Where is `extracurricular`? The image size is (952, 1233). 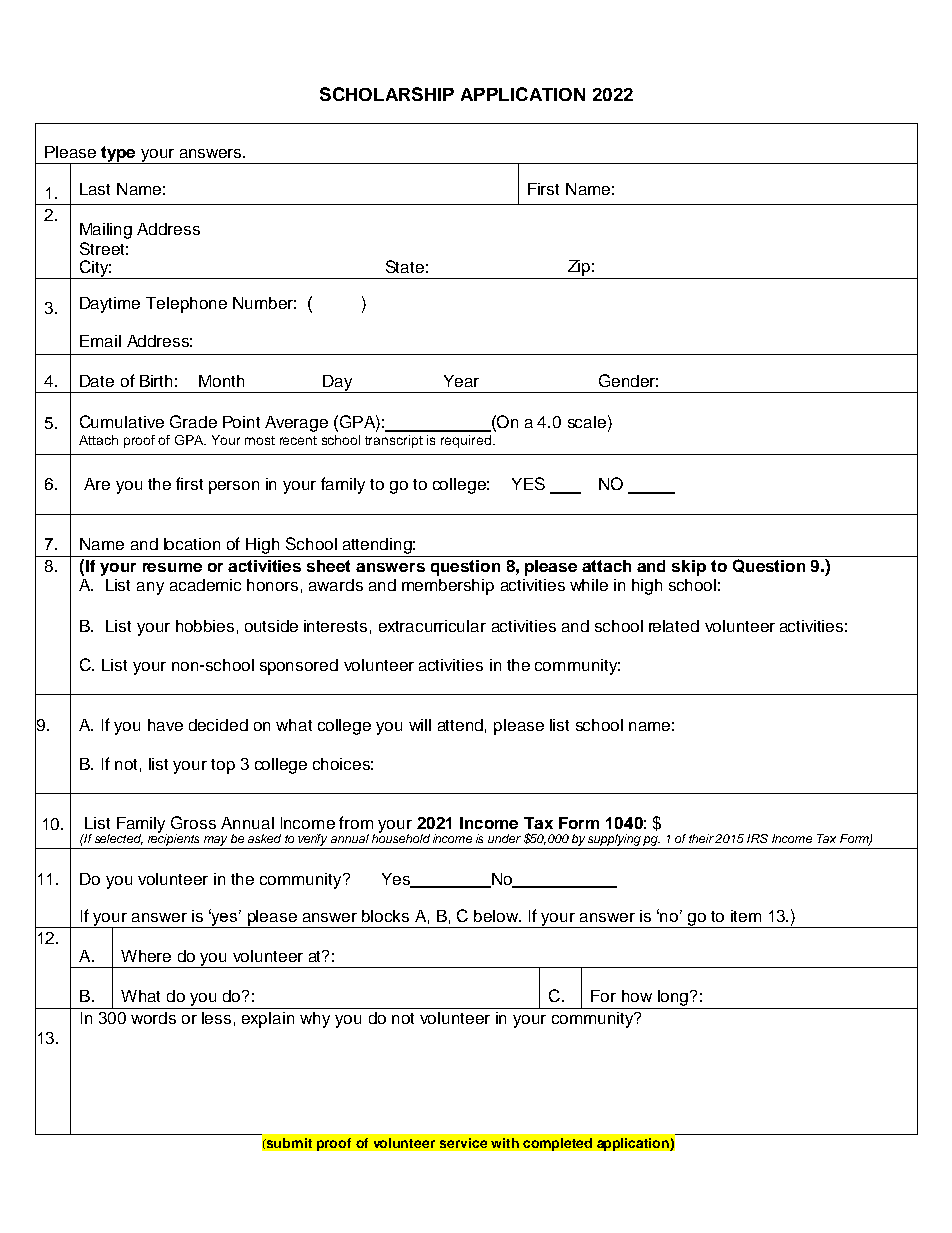 extracurricular is located at coordinates (432, 626).
